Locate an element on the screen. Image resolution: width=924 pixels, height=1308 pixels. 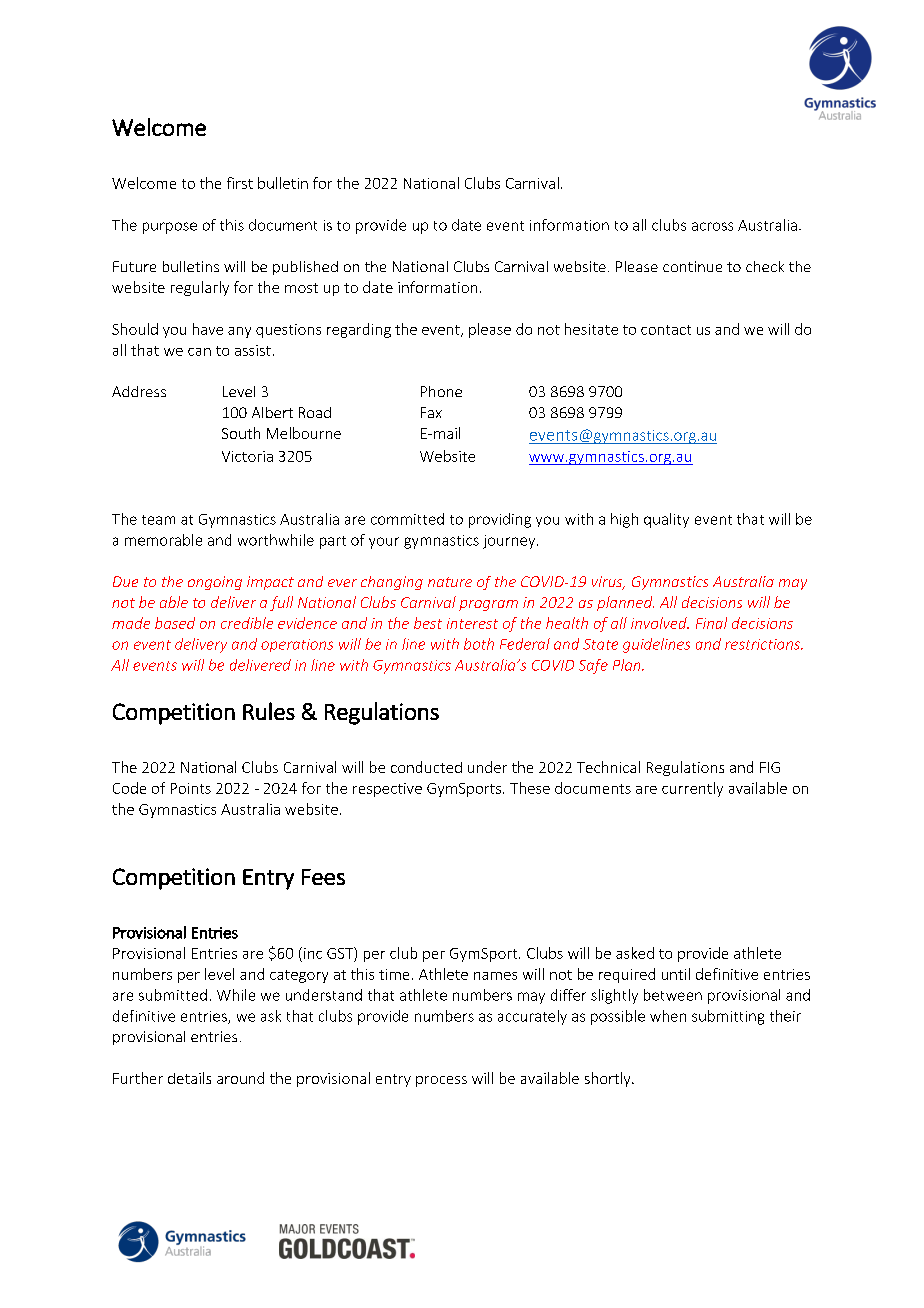
details is located at coordinates (189, 1078).
